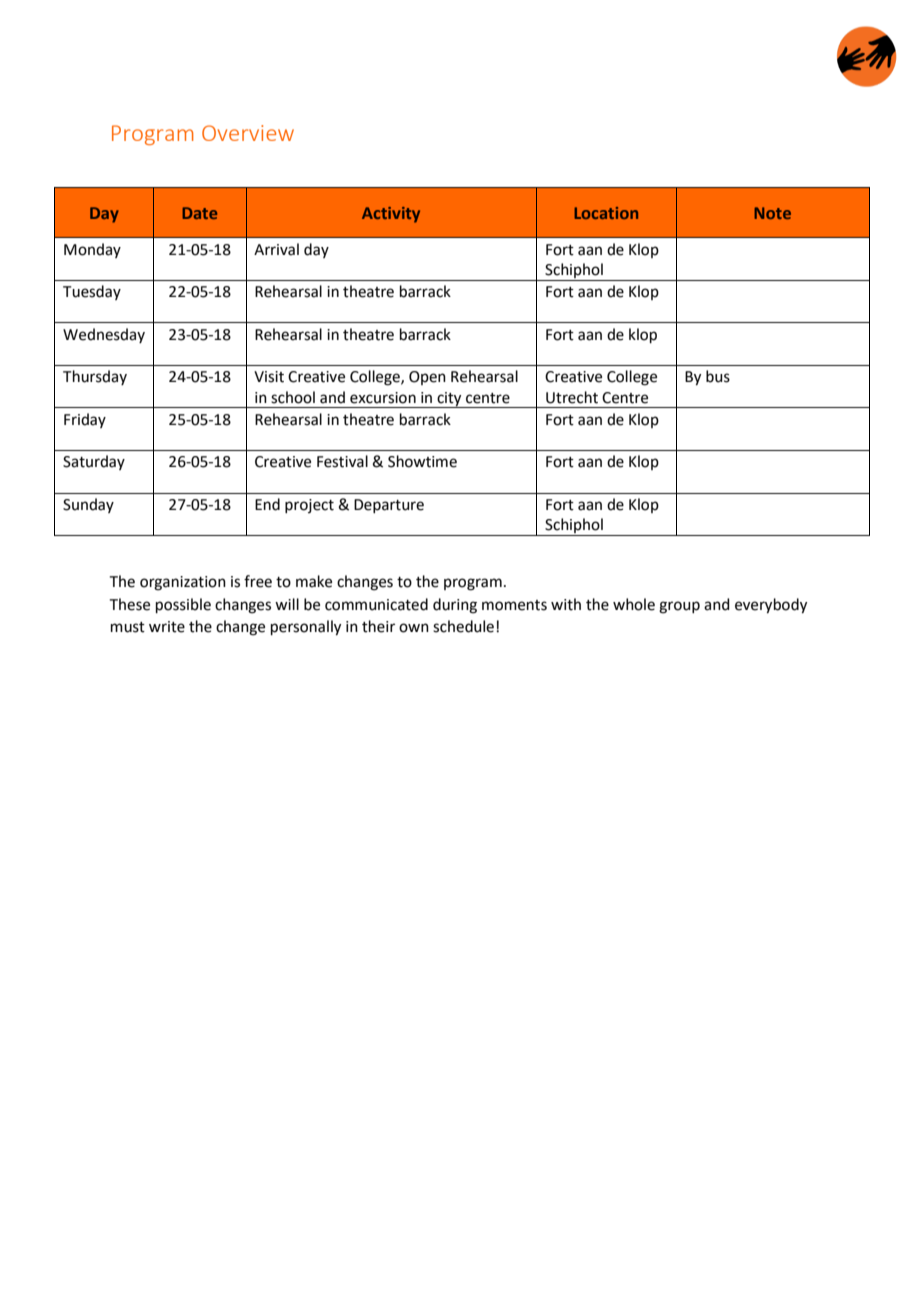  Describe the element at coordinates (718, 376) in the screenshot. I see `bus` at that location.
